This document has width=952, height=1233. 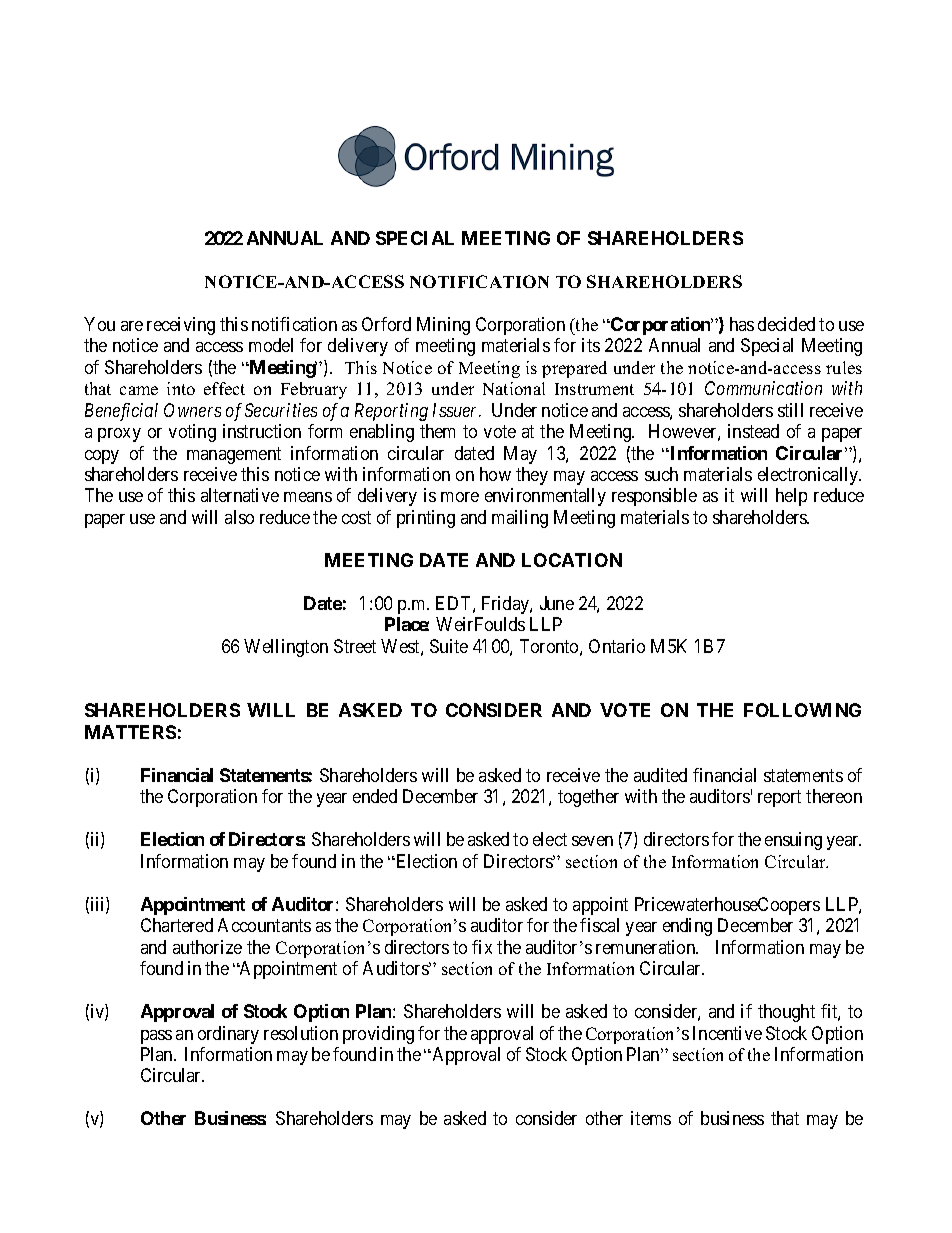 I want to click on pass, so click(x=156, y=1037).
